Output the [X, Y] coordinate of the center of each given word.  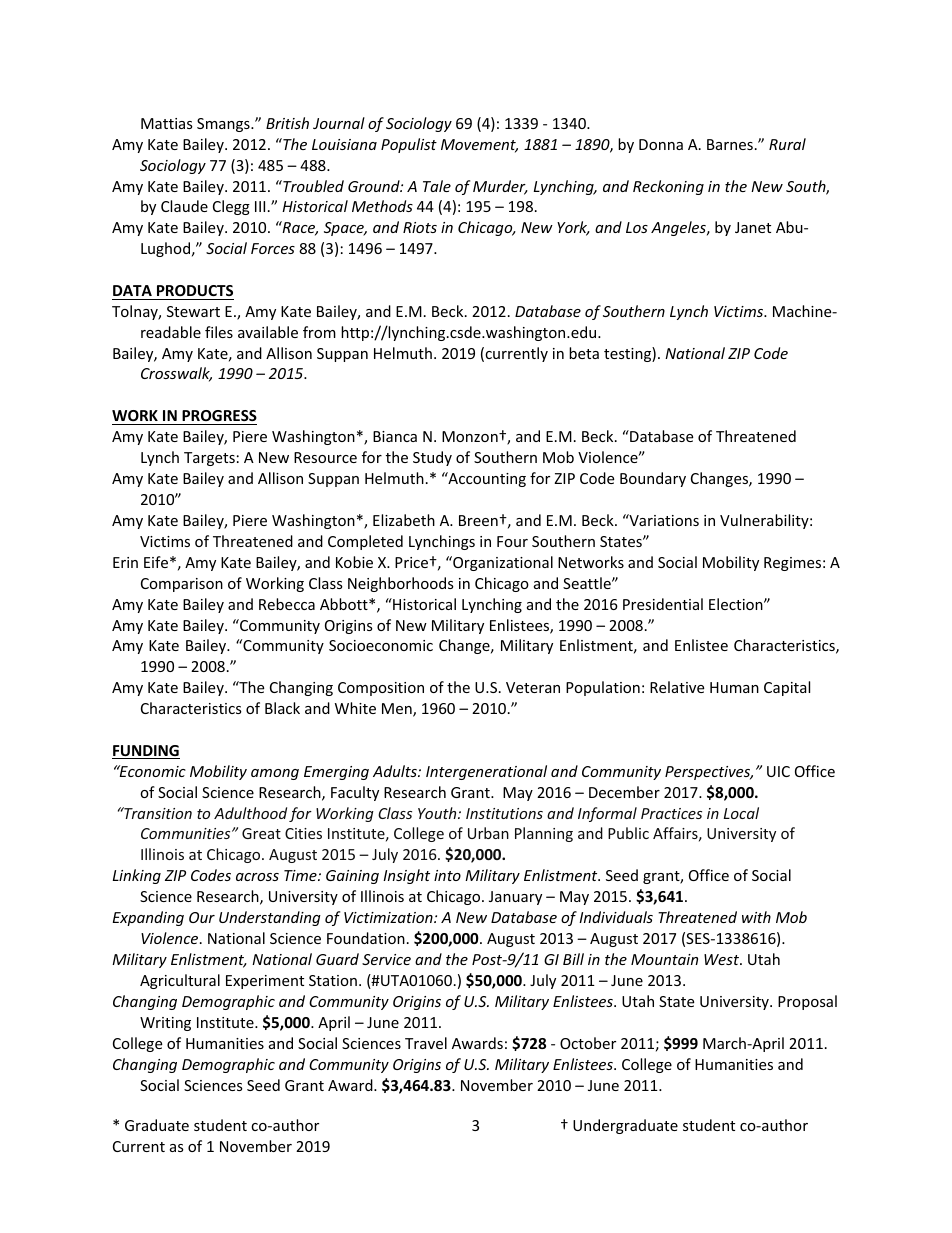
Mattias [167, 123]
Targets [209, 459]
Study [432, 458]
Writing [165, 1024]
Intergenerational [486, 772]
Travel [426, 1043]
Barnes [730, 144]
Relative [677, 687]
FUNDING [146, 752]
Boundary [653, 479]
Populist [409, 145]
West [722, 959]
